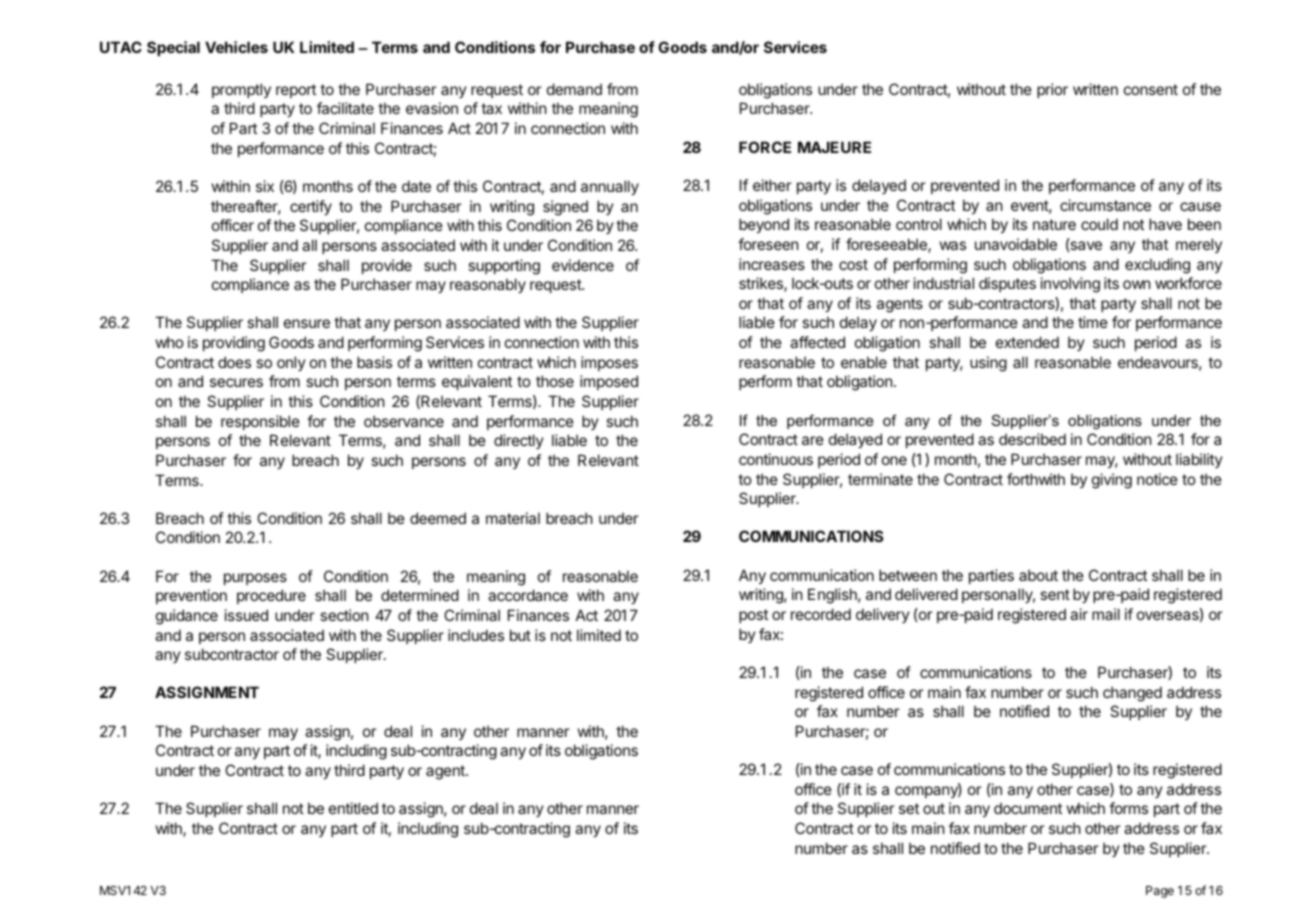 This screenshot has height=924, width=1308. What do you see at coordinates (776, 459) in the screenshot?
I see `continuous` at bounding box center [776, 459].
